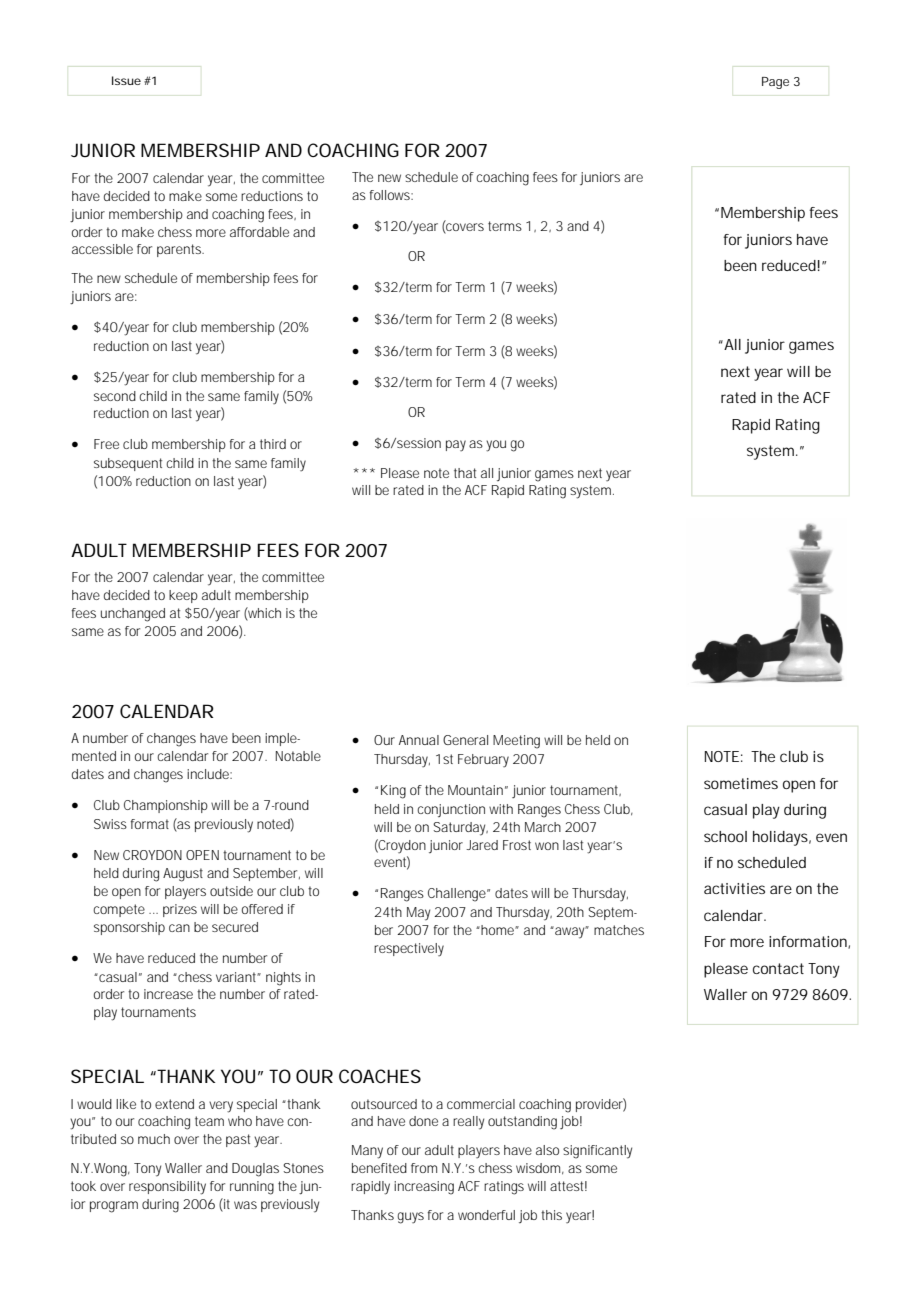 This screenshot has width=924, height=1307. Describe the element at coordinates (410, 1218) in the screenshot. I see `guys` at that location.
